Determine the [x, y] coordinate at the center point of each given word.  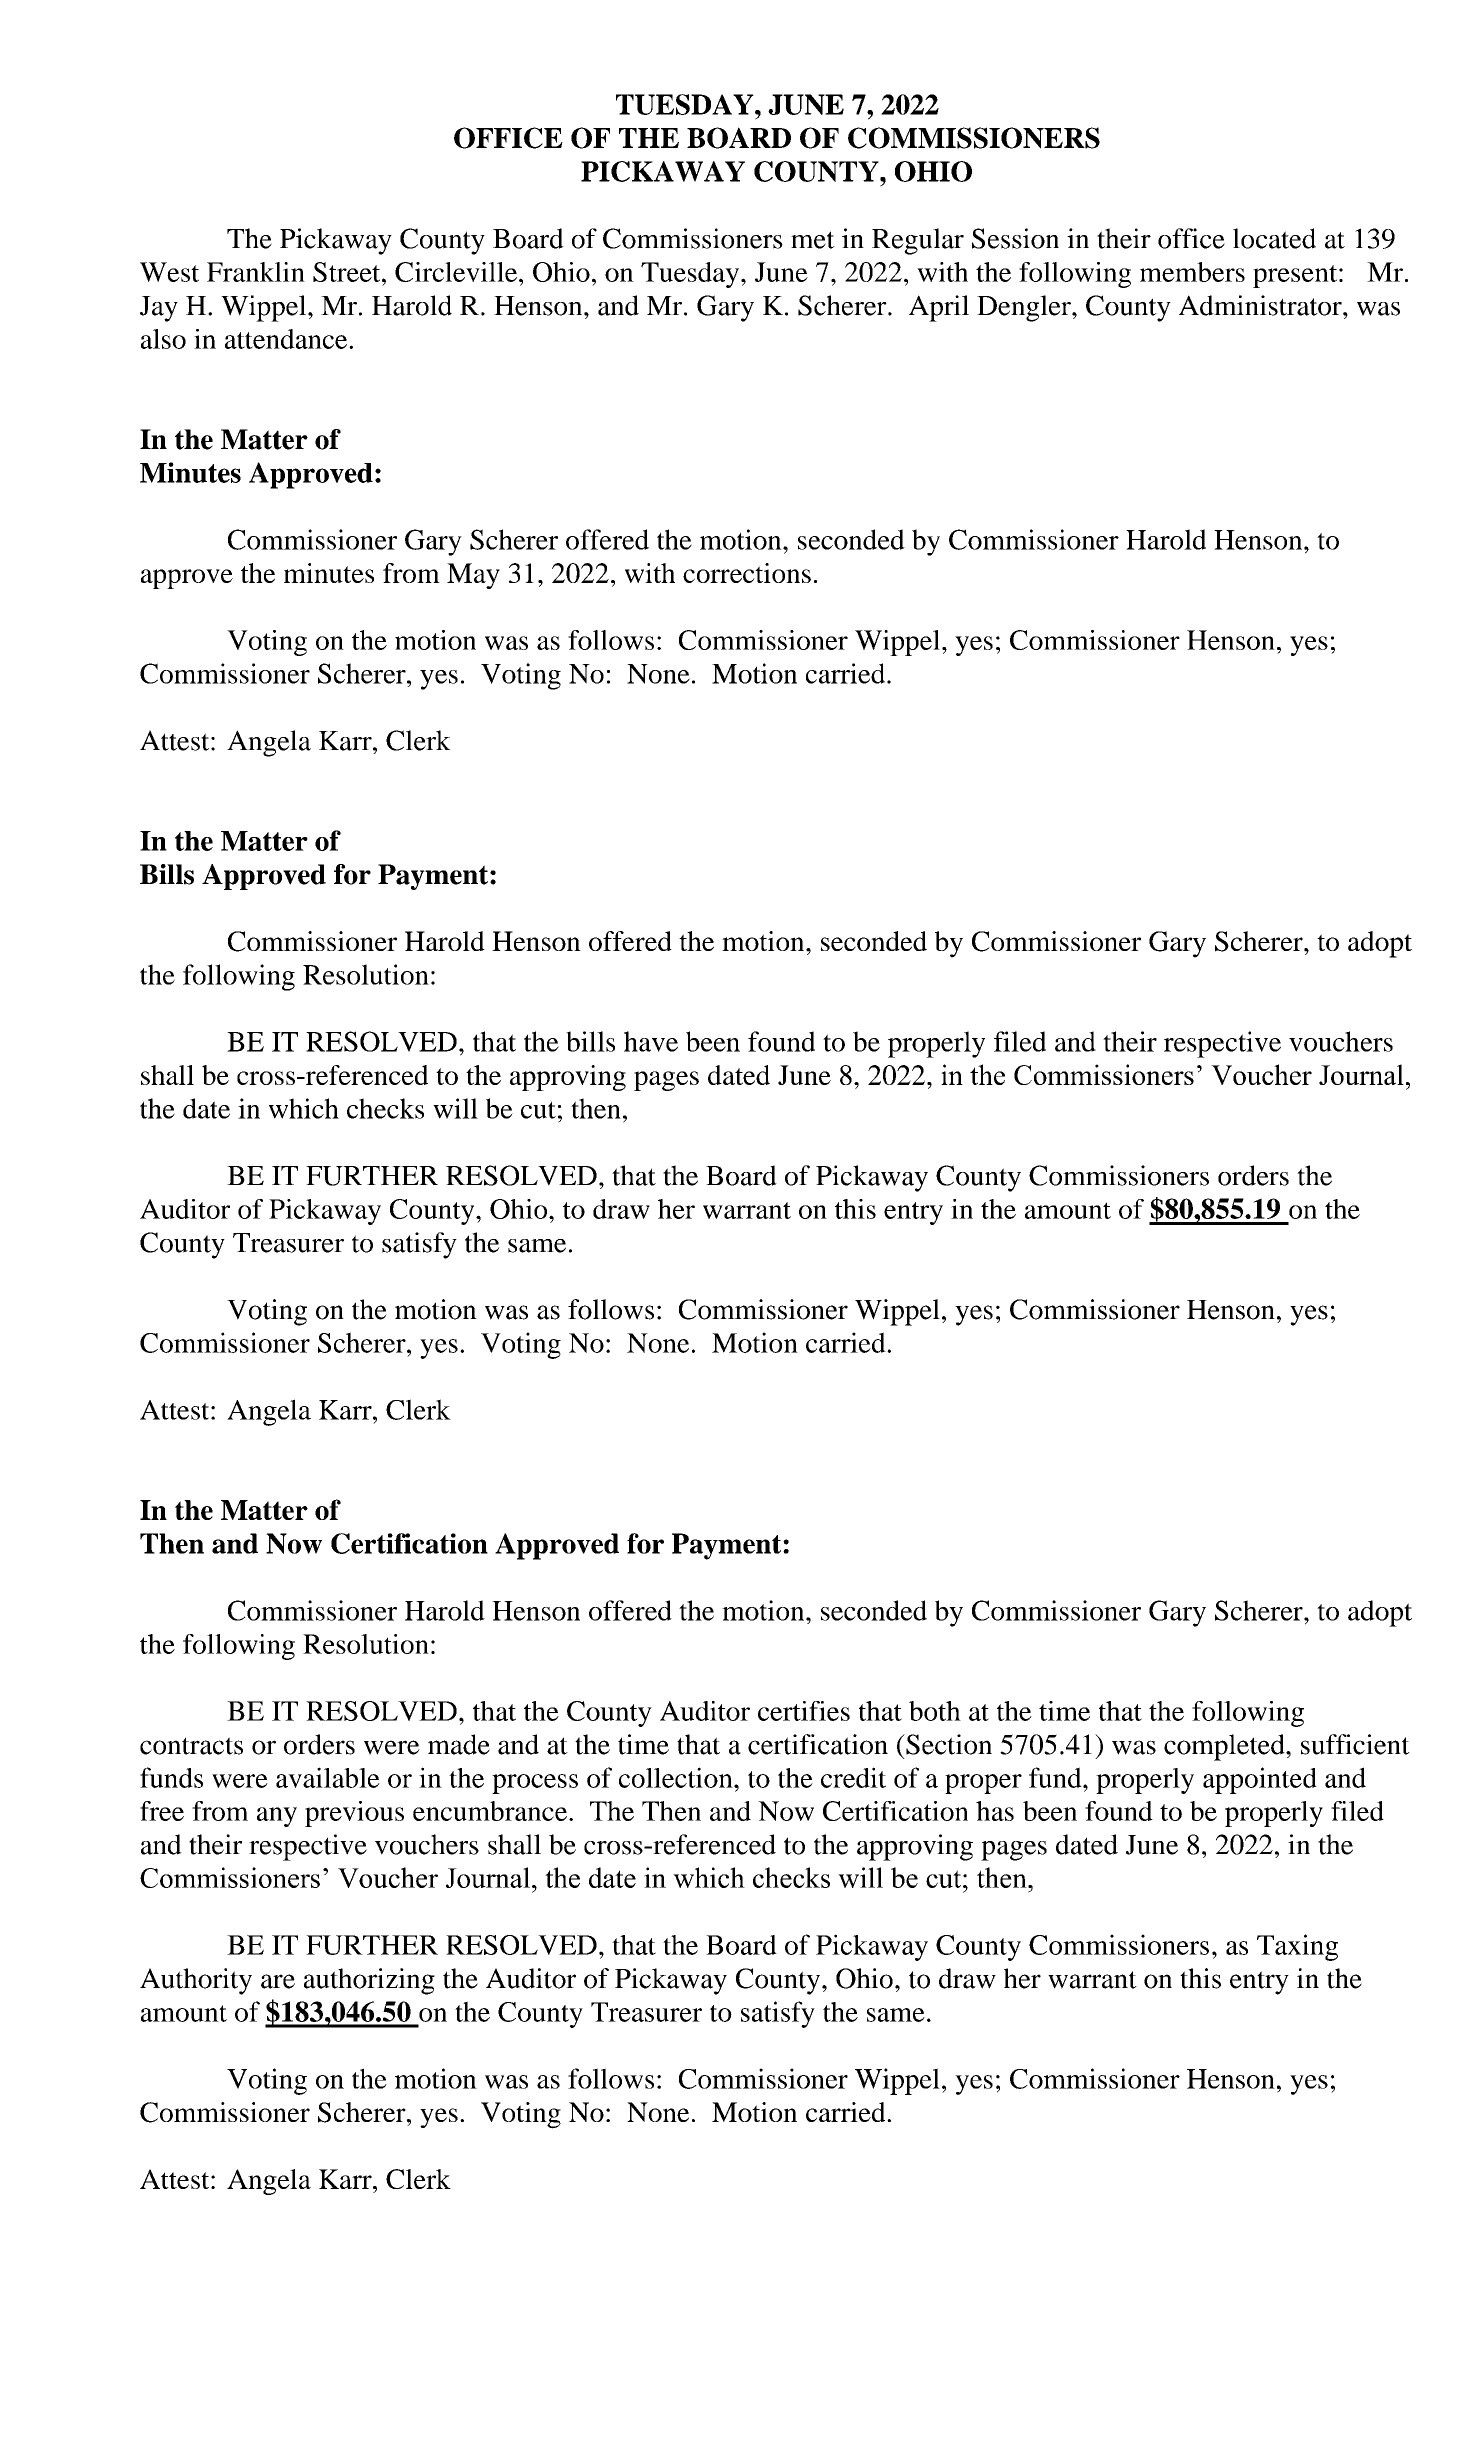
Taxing [1297, 1947]
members [1192, 272]
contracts [191, 1746]
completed [1225, 1747]
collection [677, 1777]
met [813, 240]
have [651, 1041]
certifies [804, 1711]
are [278, 1981]
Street [348, 272]
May [473, 576]
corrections [747, 573]
